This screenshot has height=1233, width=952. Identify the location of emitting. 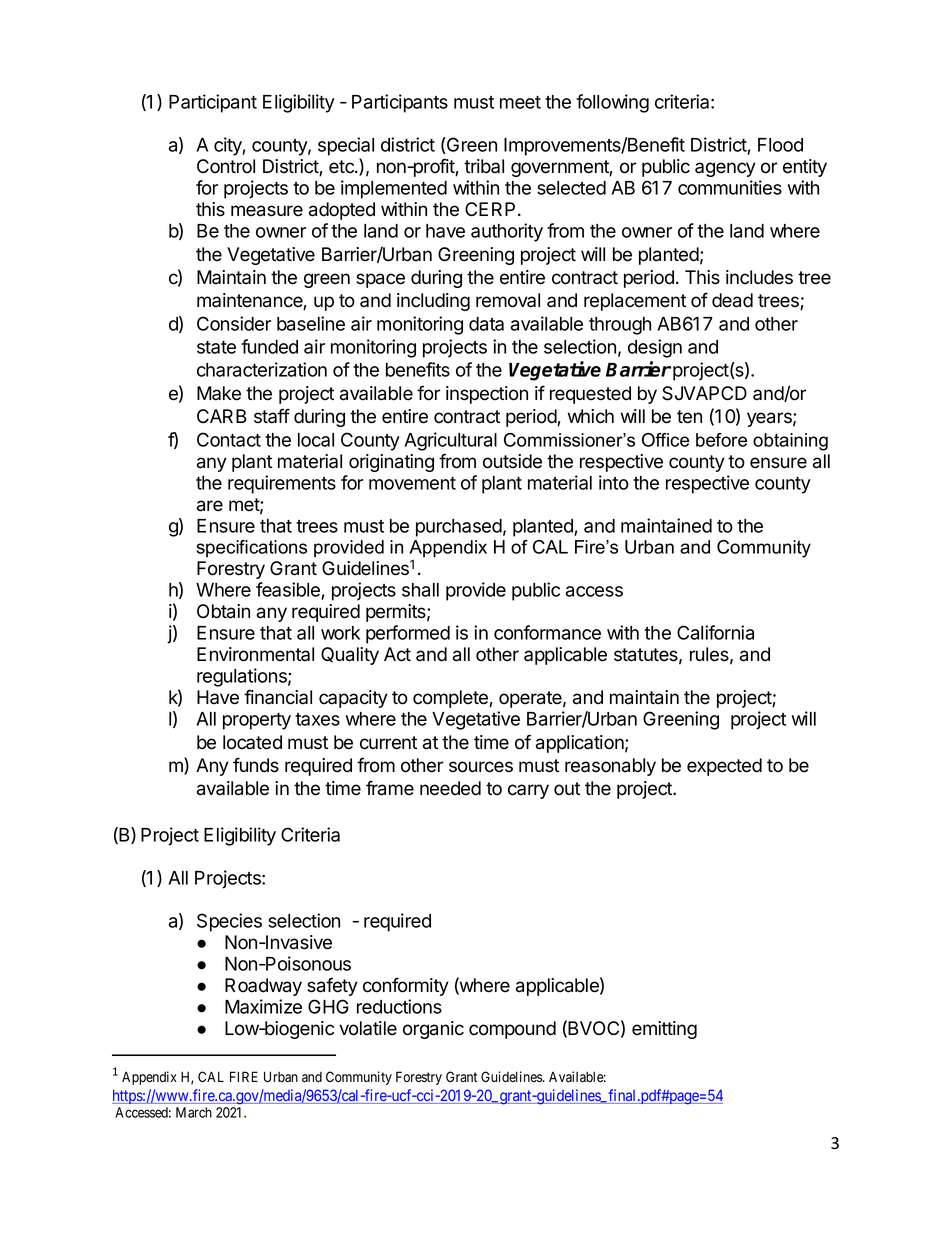
(664, 1030).
